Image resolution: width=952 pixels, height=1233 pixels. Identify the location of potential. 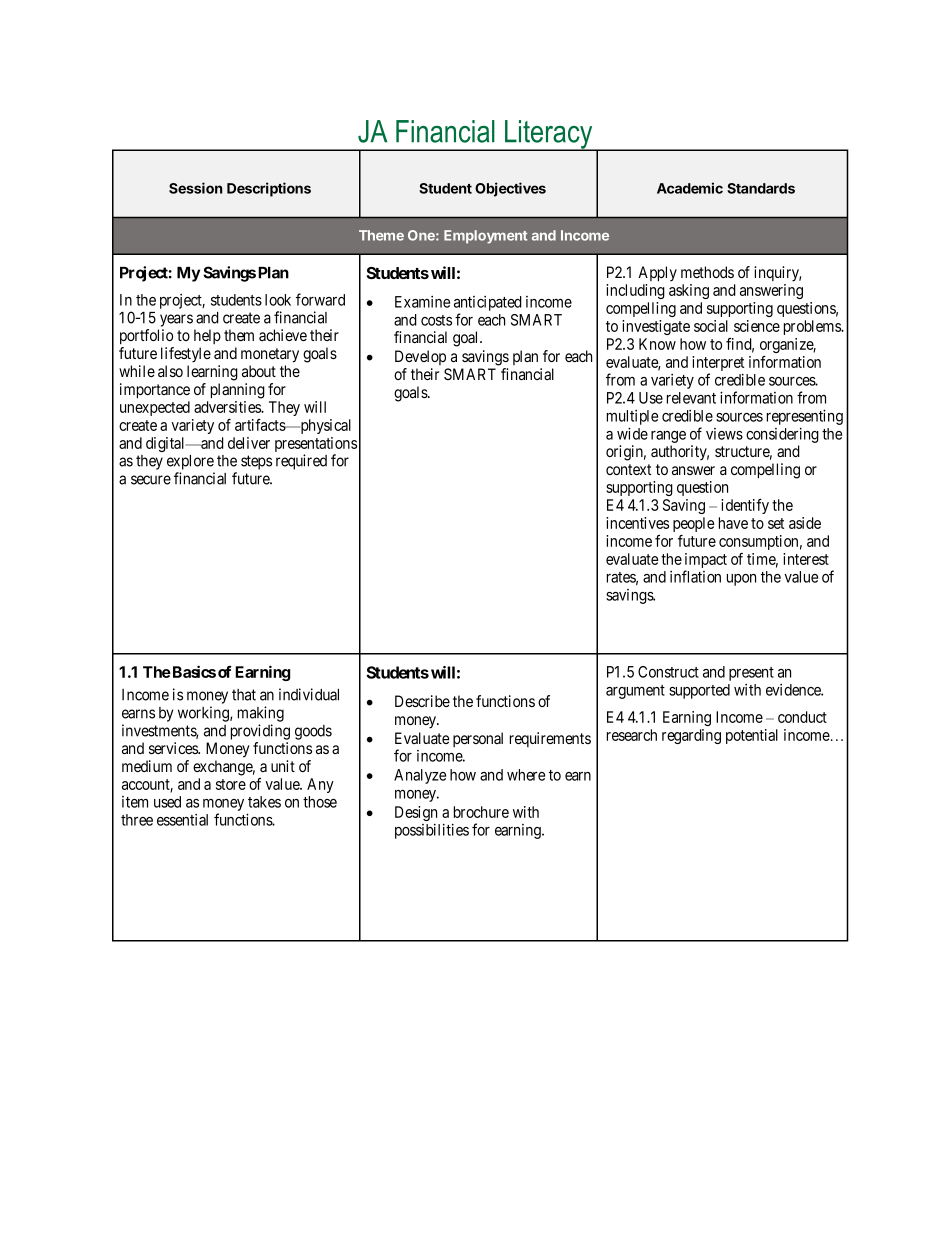
(752, 736).
